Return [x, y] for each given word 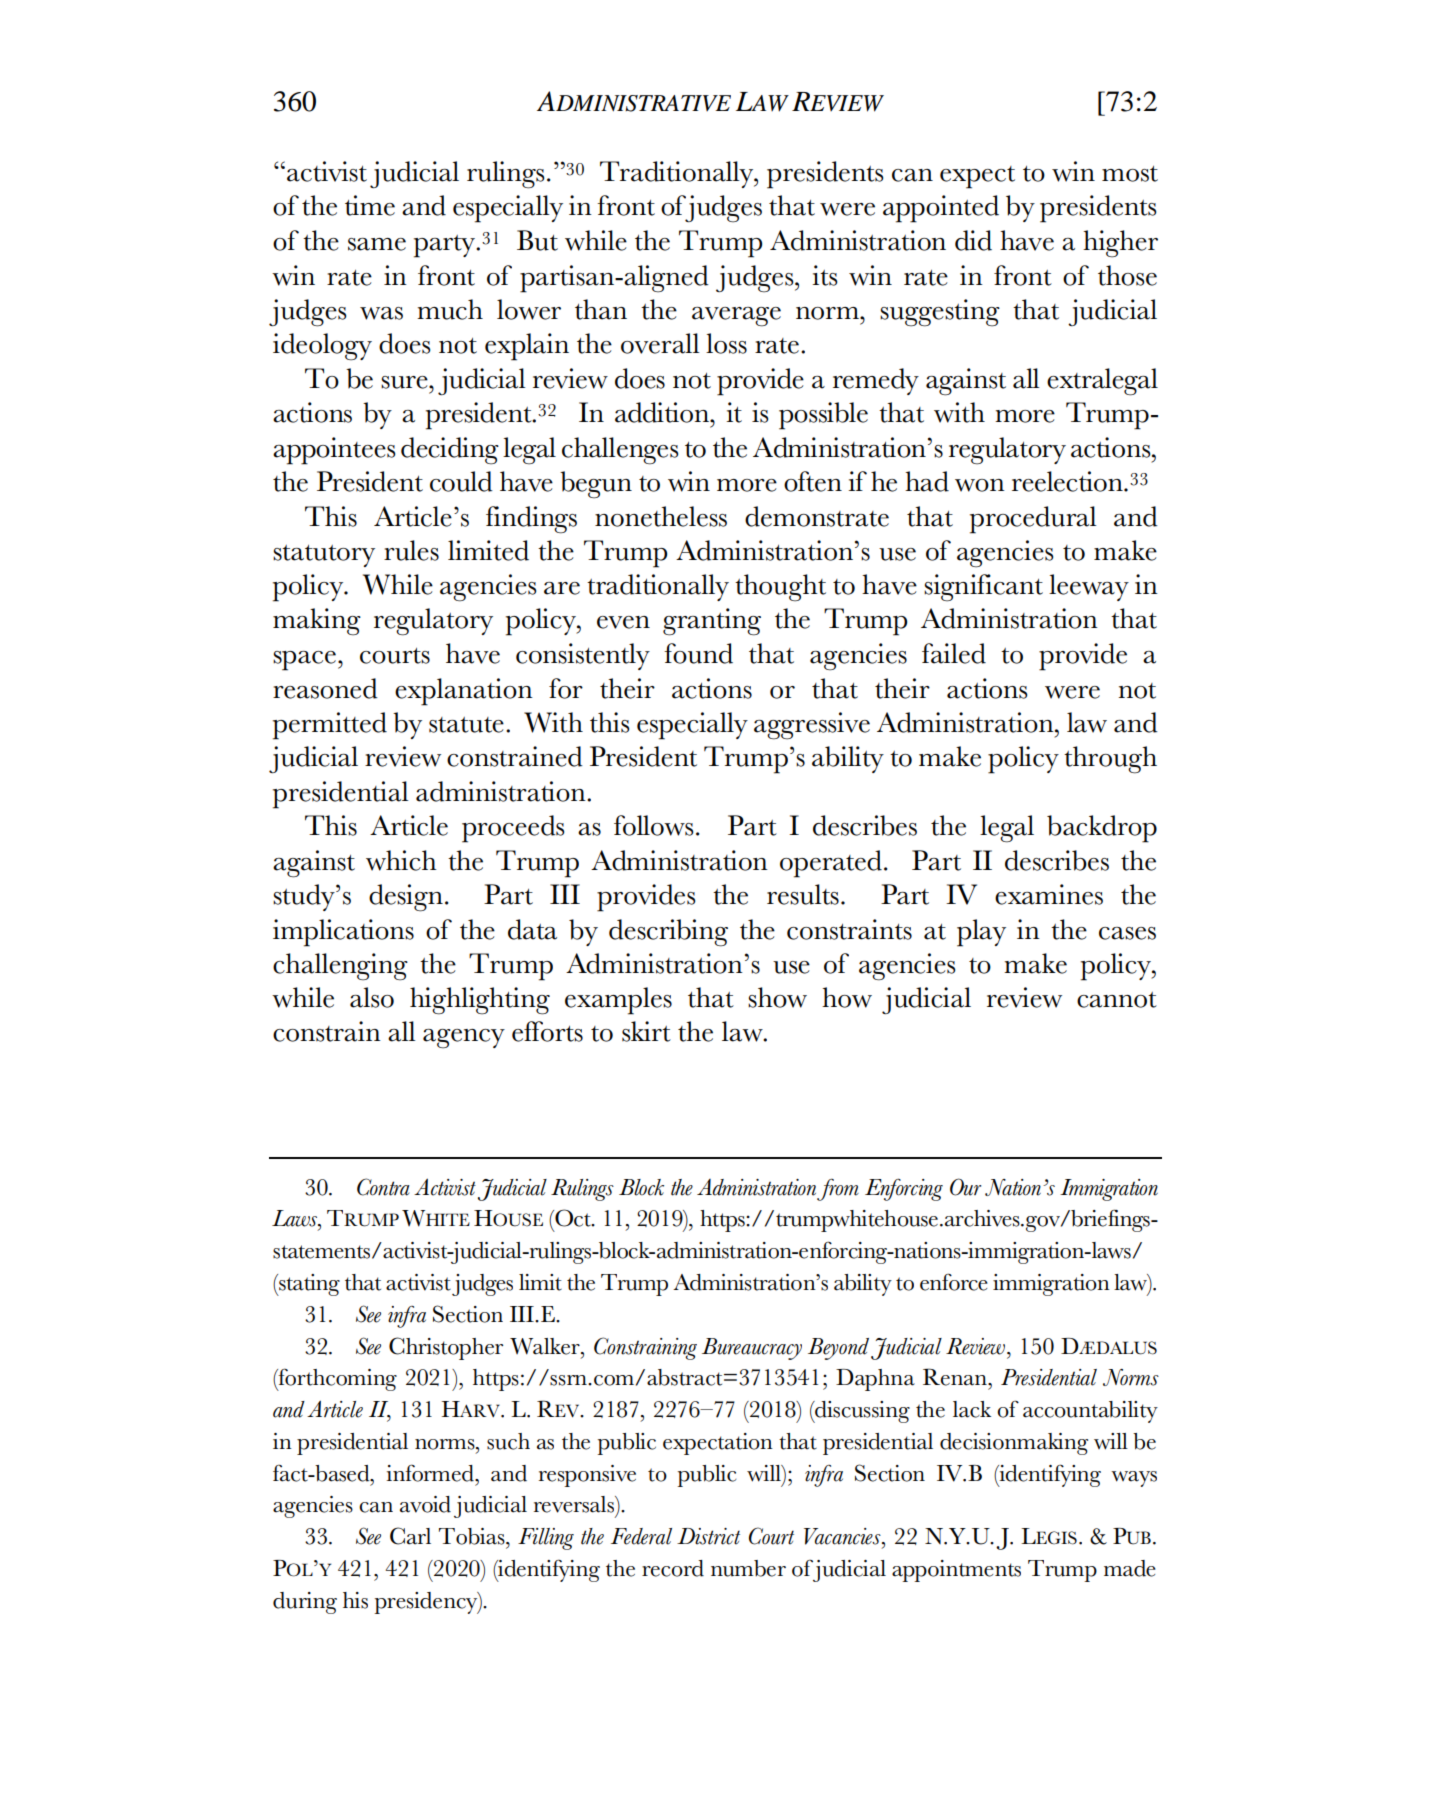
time [370, 205]
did [973, 240]
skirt [646, 1031]
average [736, 317]
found [698, 653]
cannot [1117, 1000]
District [708, 1536]
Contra [383, 1187]
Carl [410, 1536]
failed [954, 653]
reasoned [325, 688]
